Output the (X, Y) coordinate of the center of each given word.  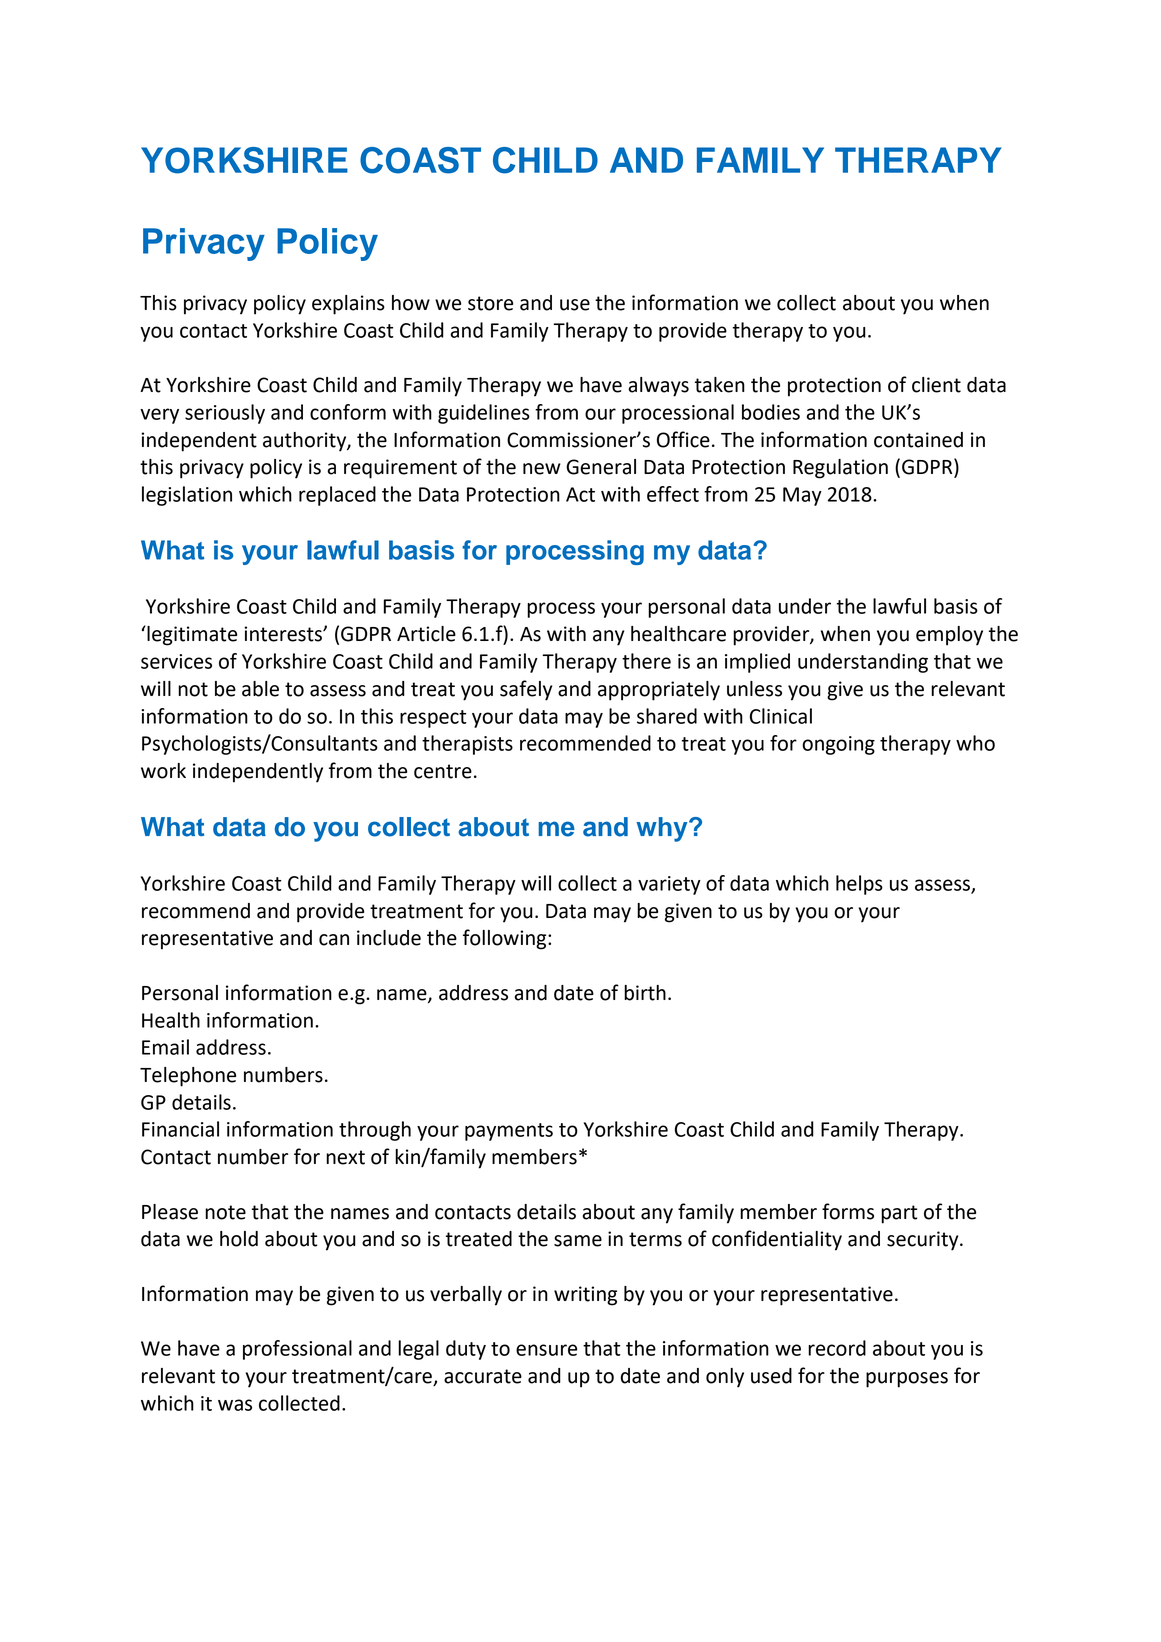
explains (348, 305)
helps (859, 885)
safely (526, 690)
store (490, 303)
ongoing (838, 745)
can (334, 940)
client (936, 385)
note (225, 1212)
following (506, 939)
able (260, 689)
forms (848, 1211)
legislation (187, 496)
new (542, 469)
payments (509, 1132)
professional (297, 1350)
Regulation (840, 469)
